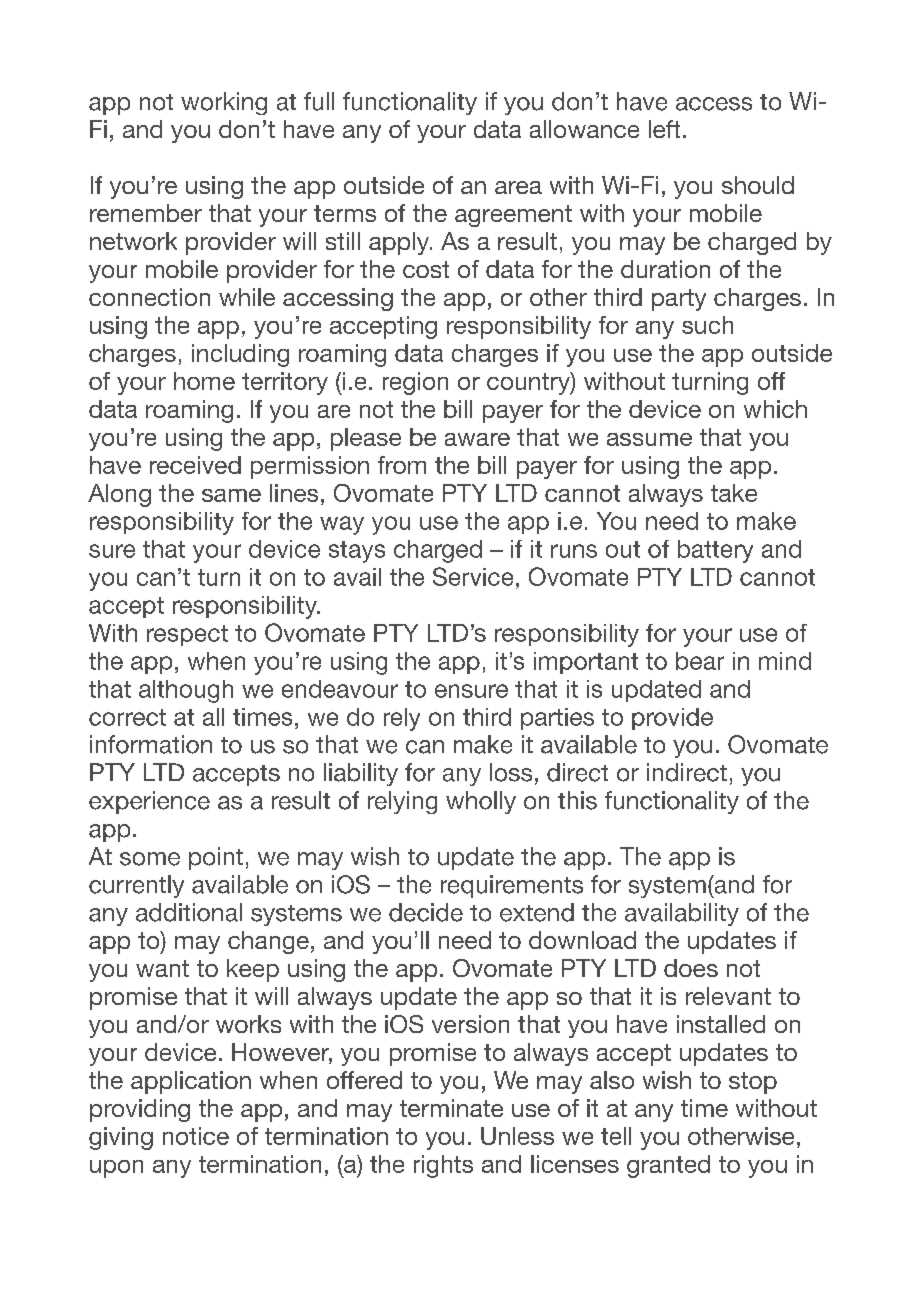 The height and width of the page is (1308, 924). Describe the element at coordinates (196, 1136) in the page. I see `notice` at that location.
